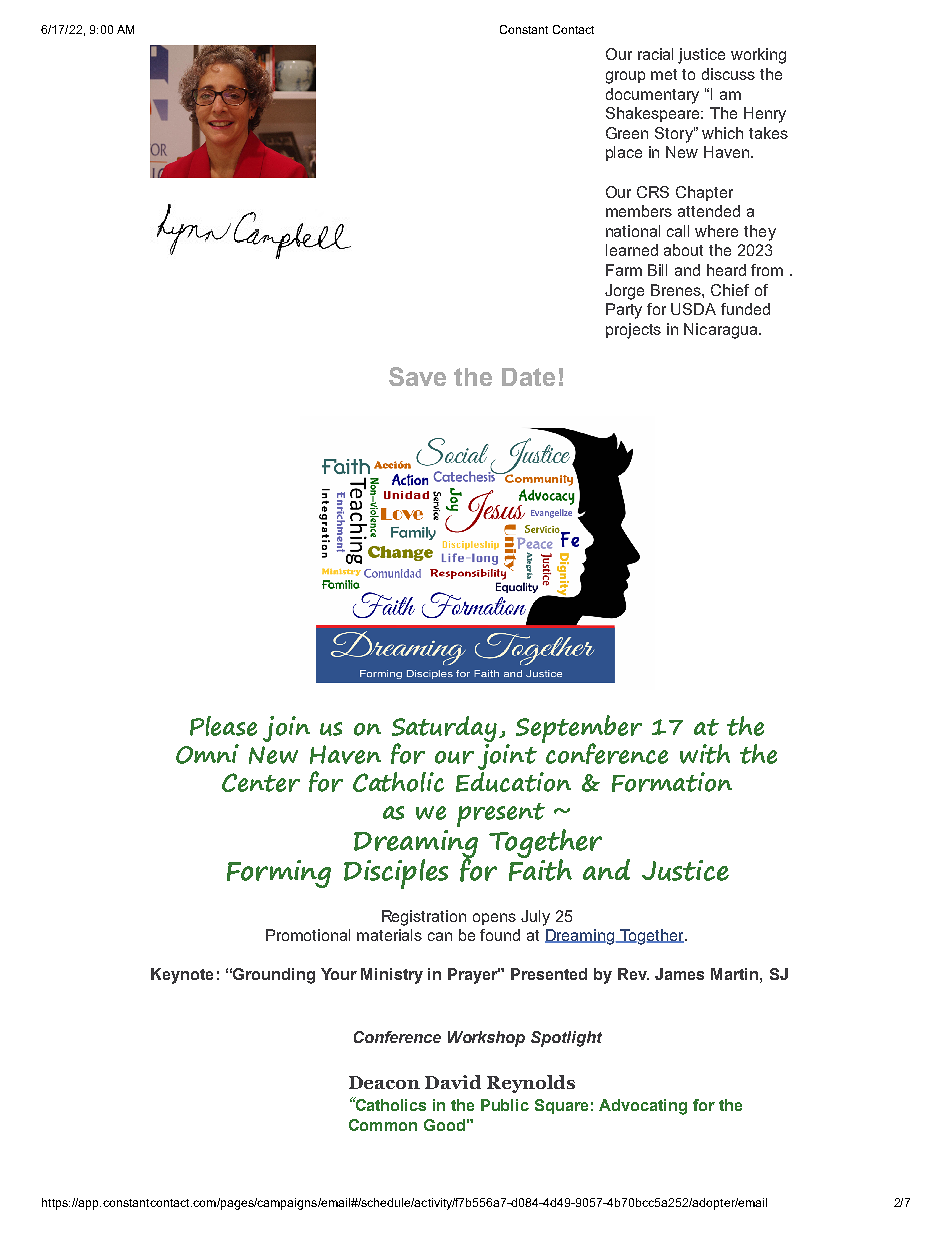 The height and width of the screenshot is (1233, 952). What do you see at coordinates (417, 376) in the screenshot?
I see `Save` at bounding box center [417, 376].
